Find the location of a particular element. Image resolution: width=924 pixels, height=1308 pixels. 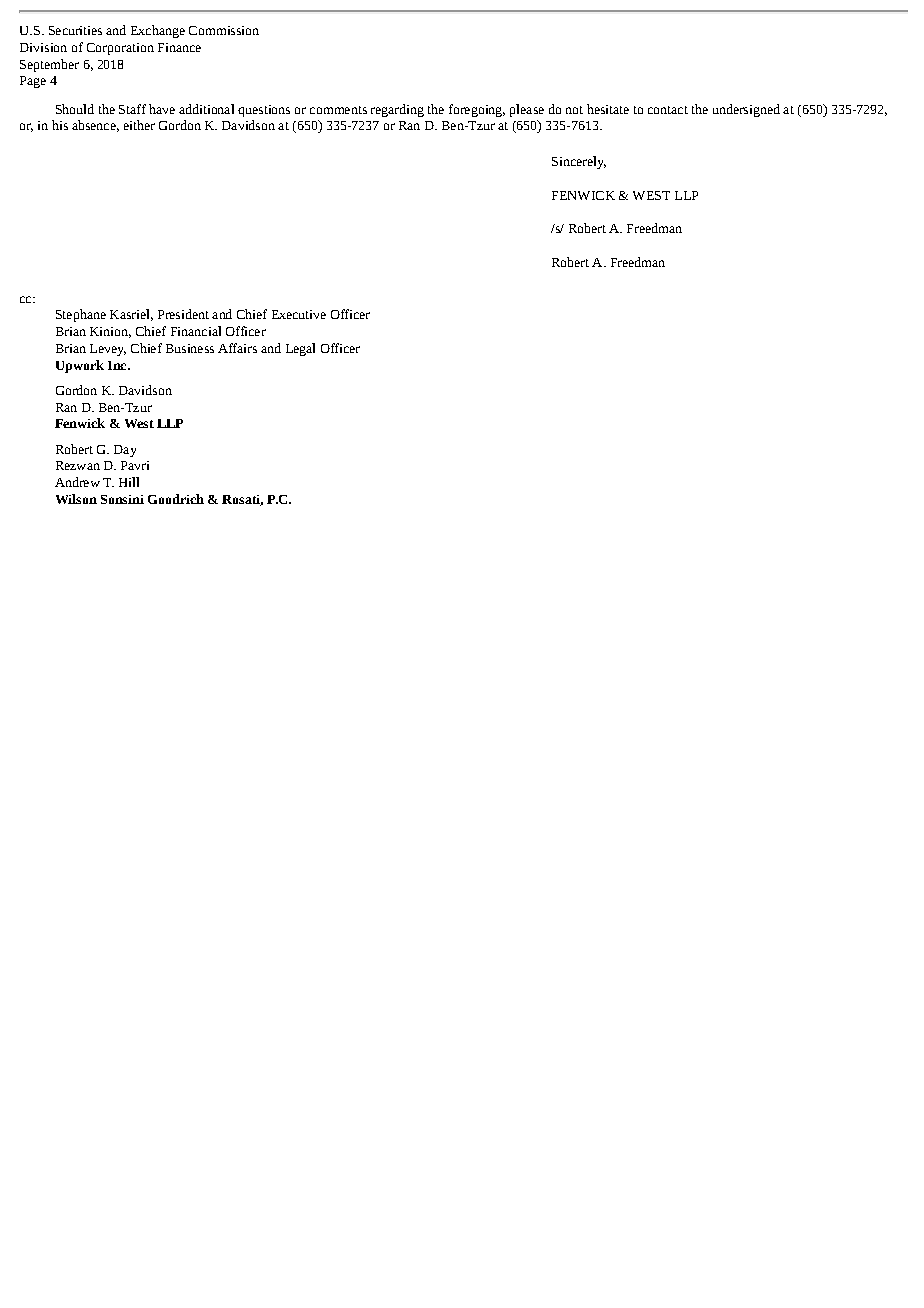

contact is located at coordinates (668, 110).
